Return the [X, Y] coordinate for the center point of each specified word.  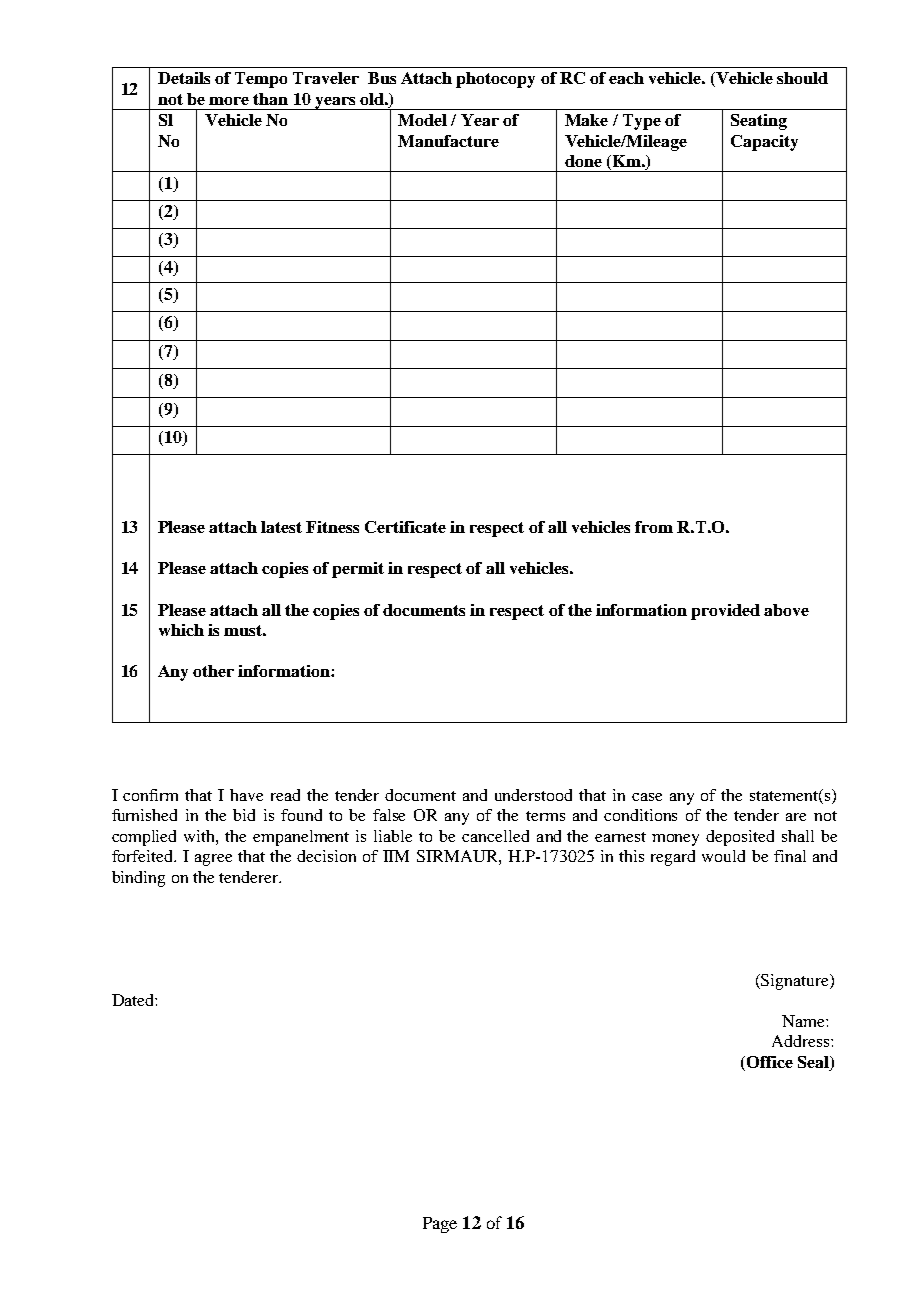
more [229, 101]
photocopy [495, 80]
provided [725, 612]
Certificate [405, 527]
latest [281, 527]
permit [358, 570]
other [213, 671]
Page [440, 1225]
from [654, 527]
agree [213, 860]
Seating [759, 122]
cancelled [495, 836]
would [723, 856]
